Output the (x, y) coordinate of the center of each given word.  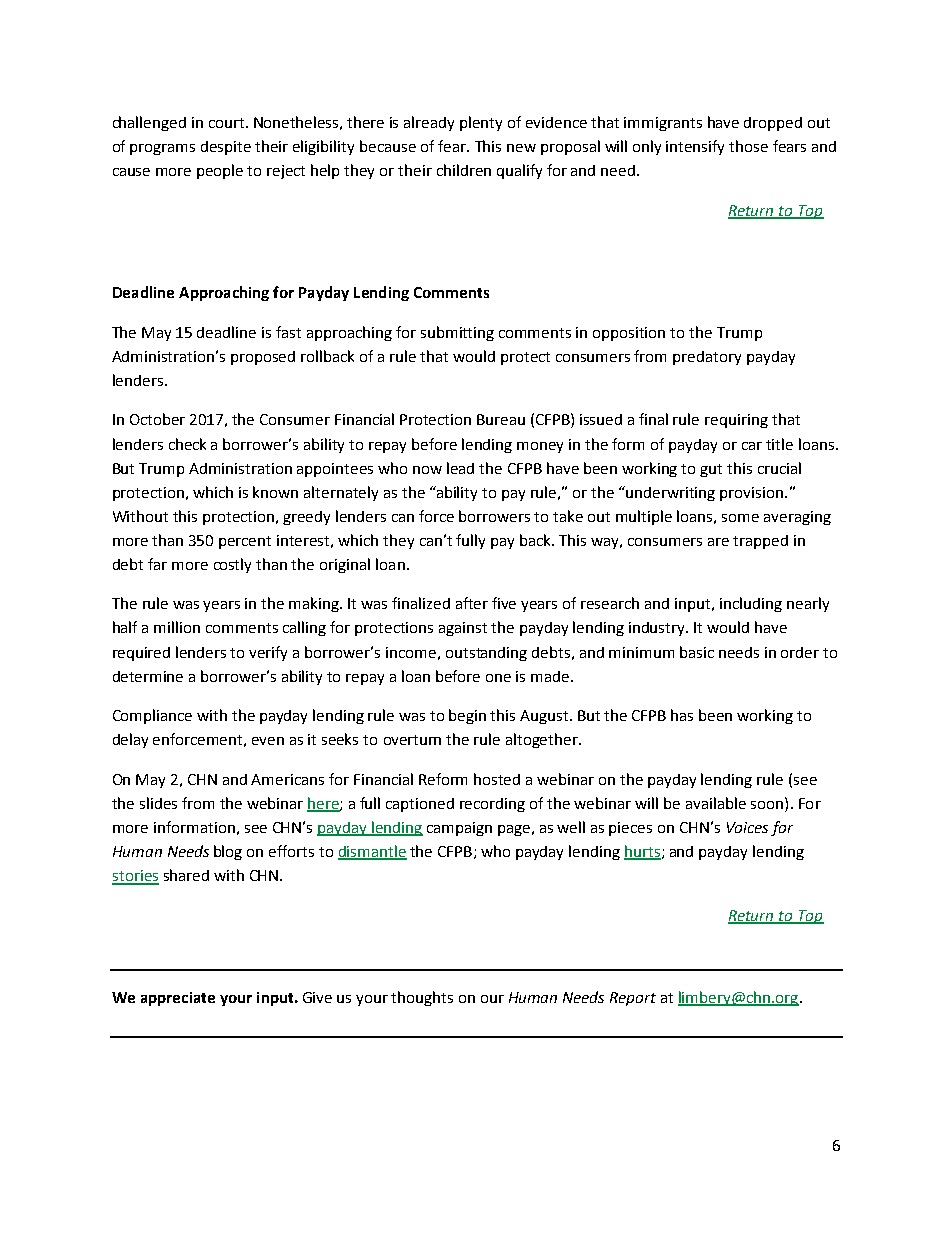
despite (226, 148)
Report (633, 999)
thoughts (422, 998)
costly (232, 565)
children (464, 170)
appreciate (178, 999)
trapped (760, 542)
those (748, 146)
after (472, 603)
